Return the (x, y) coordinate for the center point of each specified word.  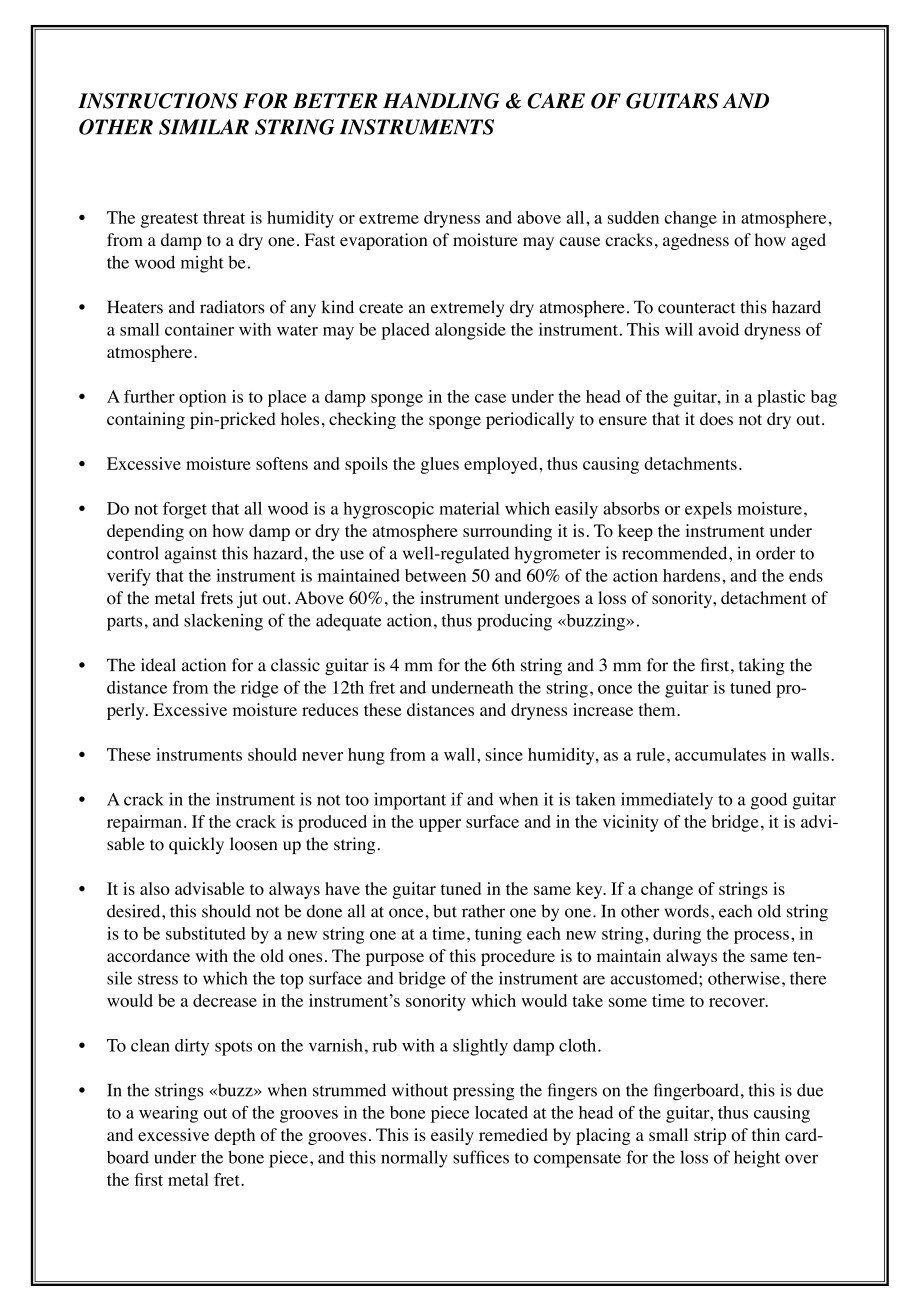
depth (234, 1136)
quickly (196, 845)
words (686, 911)
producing (514, 622)
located (501, 1112)
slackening (223, 622)
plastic (781, 398)
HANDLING (441, 101)
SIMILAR (204, 127)
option (202, 398)
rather (483, 911)
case (490, 398)
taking (762, 666)
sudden (633, 217)
